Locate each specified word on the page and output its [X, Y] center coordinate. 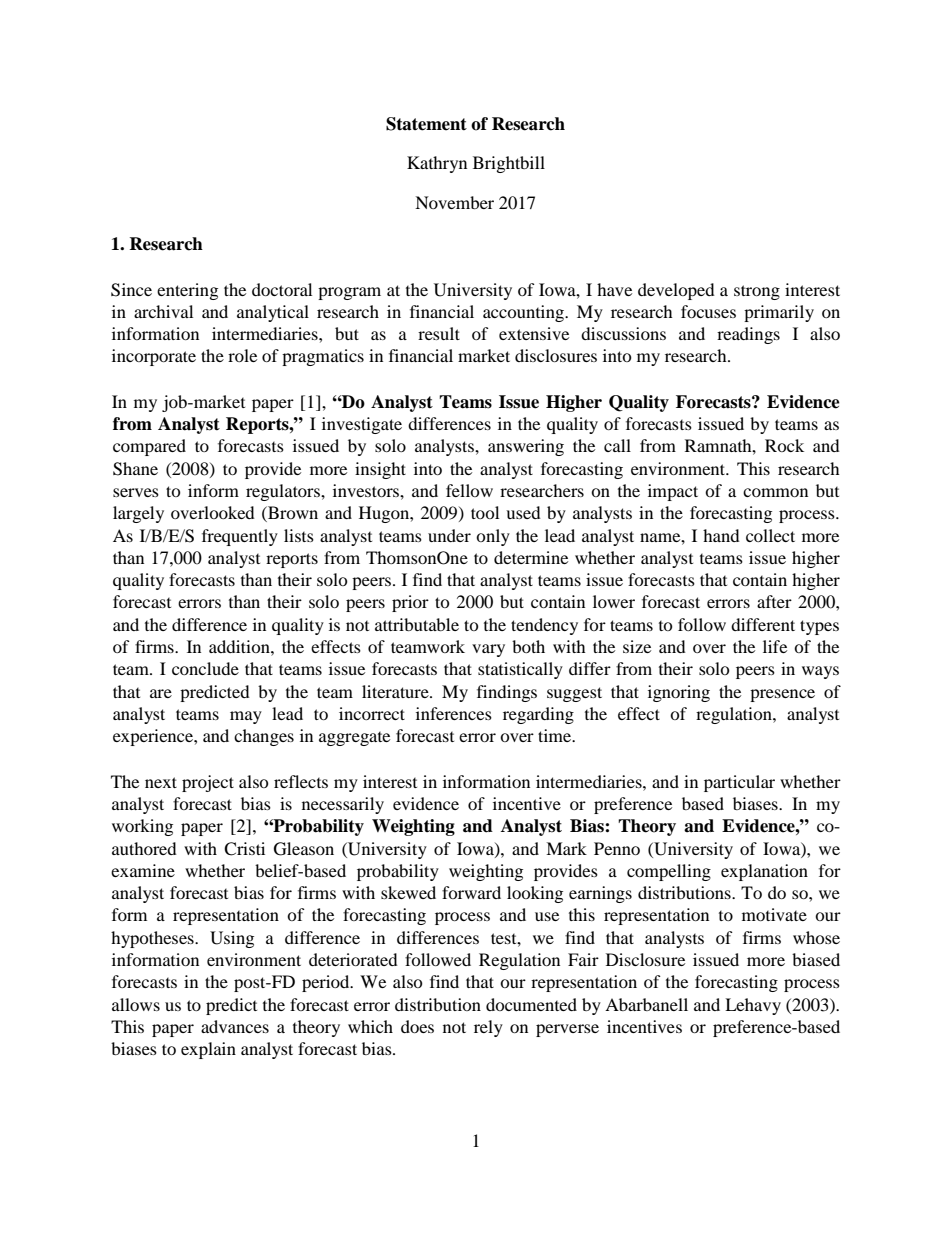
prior [410, 603]
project [208, 783]
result [439, 333]
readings [748, 335]
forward [471, 892]
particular [739, 783]
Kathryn [437, 164]
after [774, 601]
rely [488, 1028]
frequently [240, 537]
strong [757, 292]
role [242, 355]
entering [187, 291]
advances [235, 1026]
